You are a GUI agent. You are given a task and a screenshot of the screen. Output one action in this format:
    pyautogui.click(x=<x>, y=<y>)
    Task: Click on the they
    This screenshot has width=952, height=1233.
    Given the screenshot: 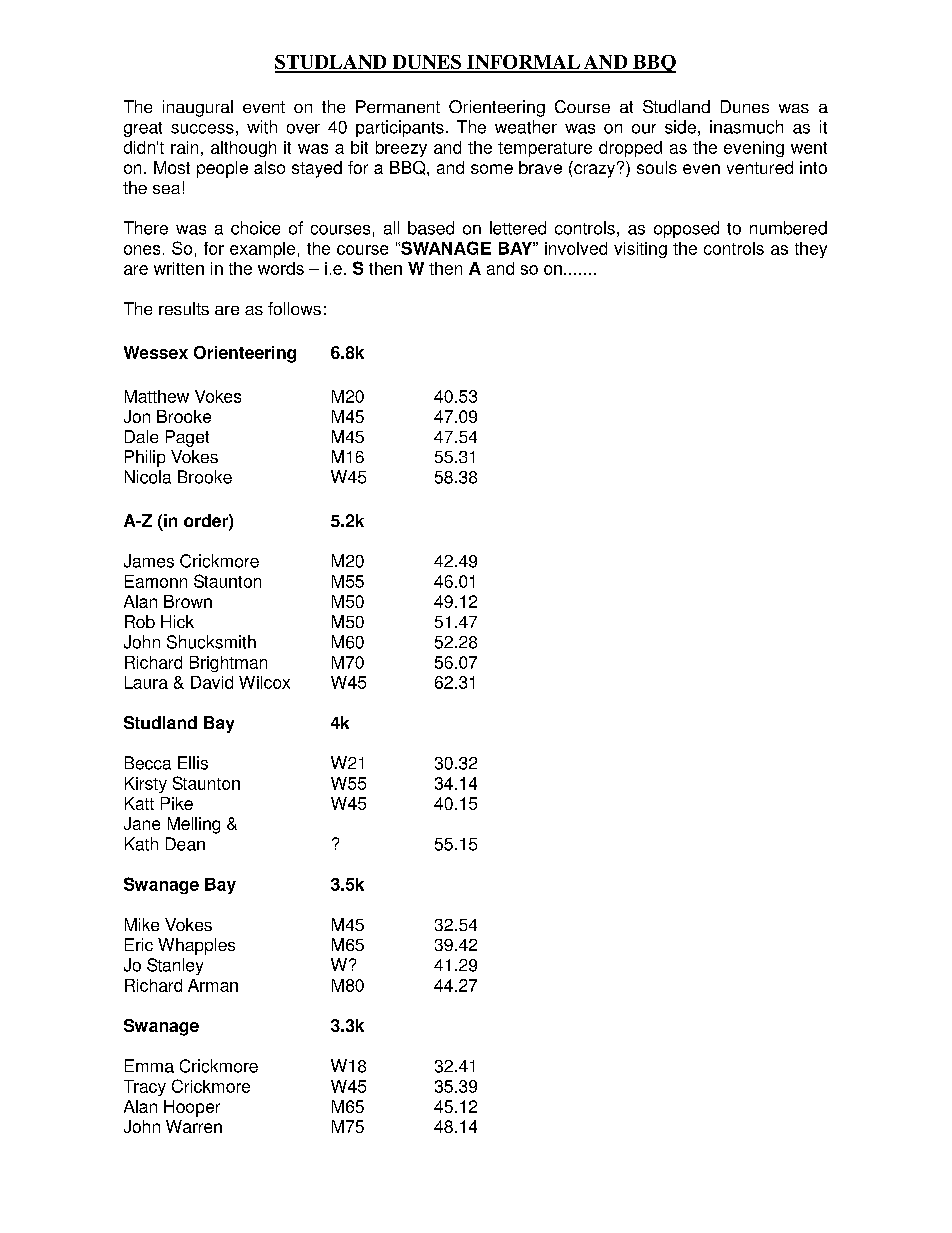 What is the action you would take?
    pyautogui.click(x=811, y=250)
